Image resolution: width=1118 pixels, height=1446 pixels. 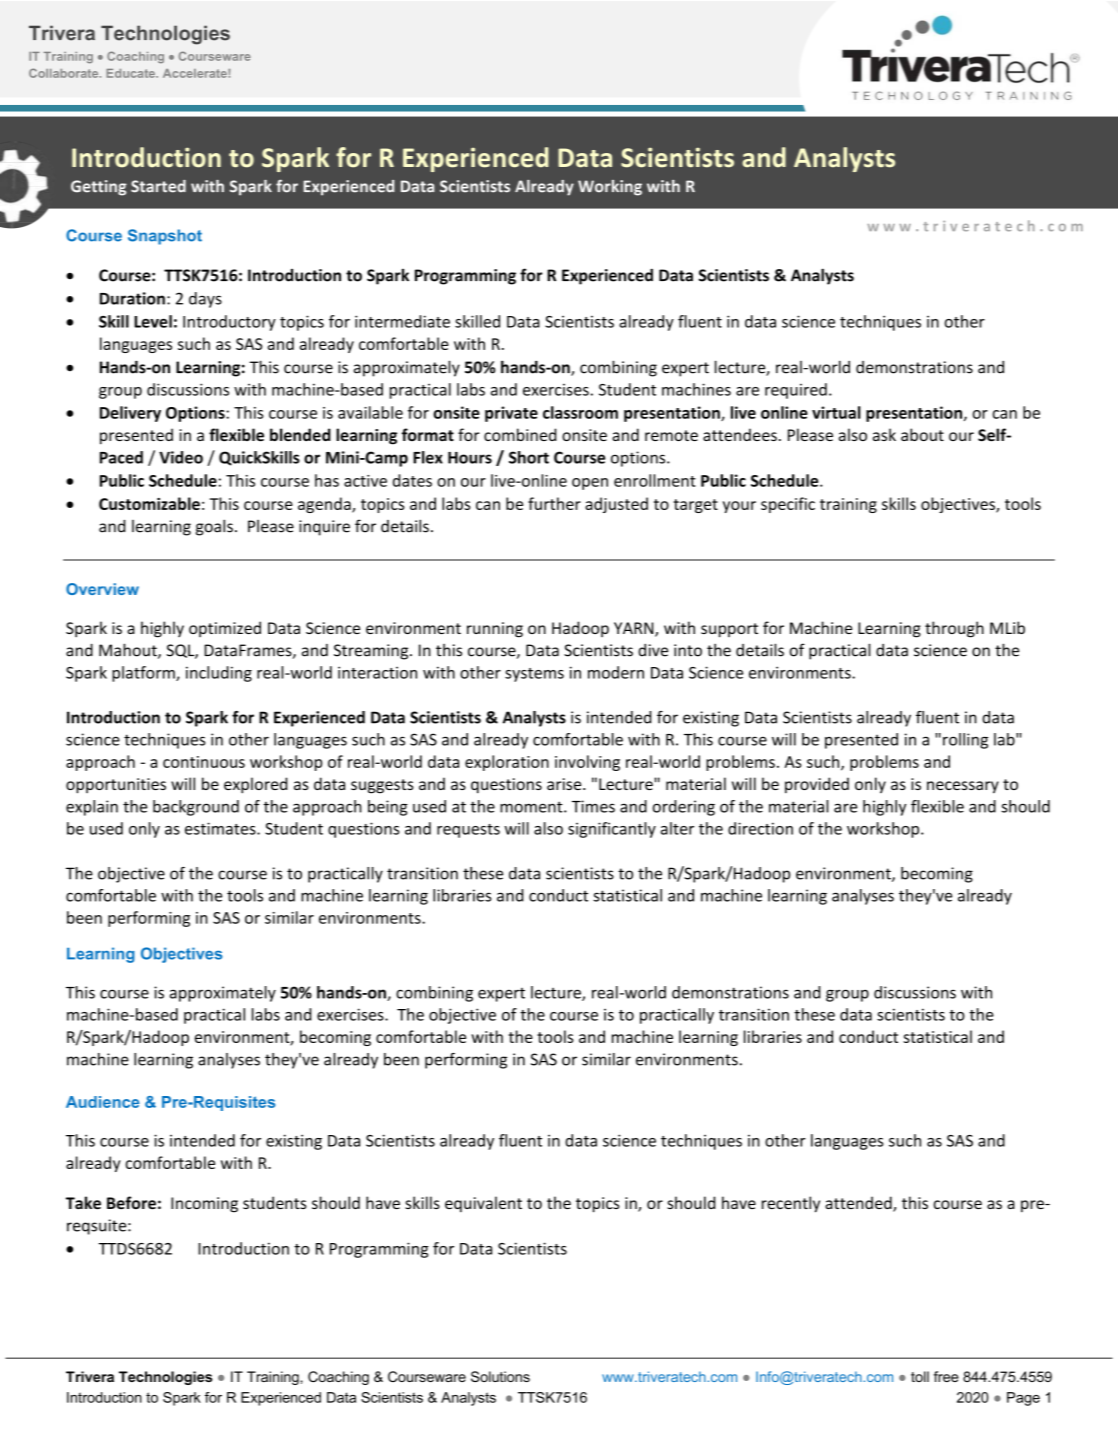 I want to click on required, so click(x=796, y=391).
